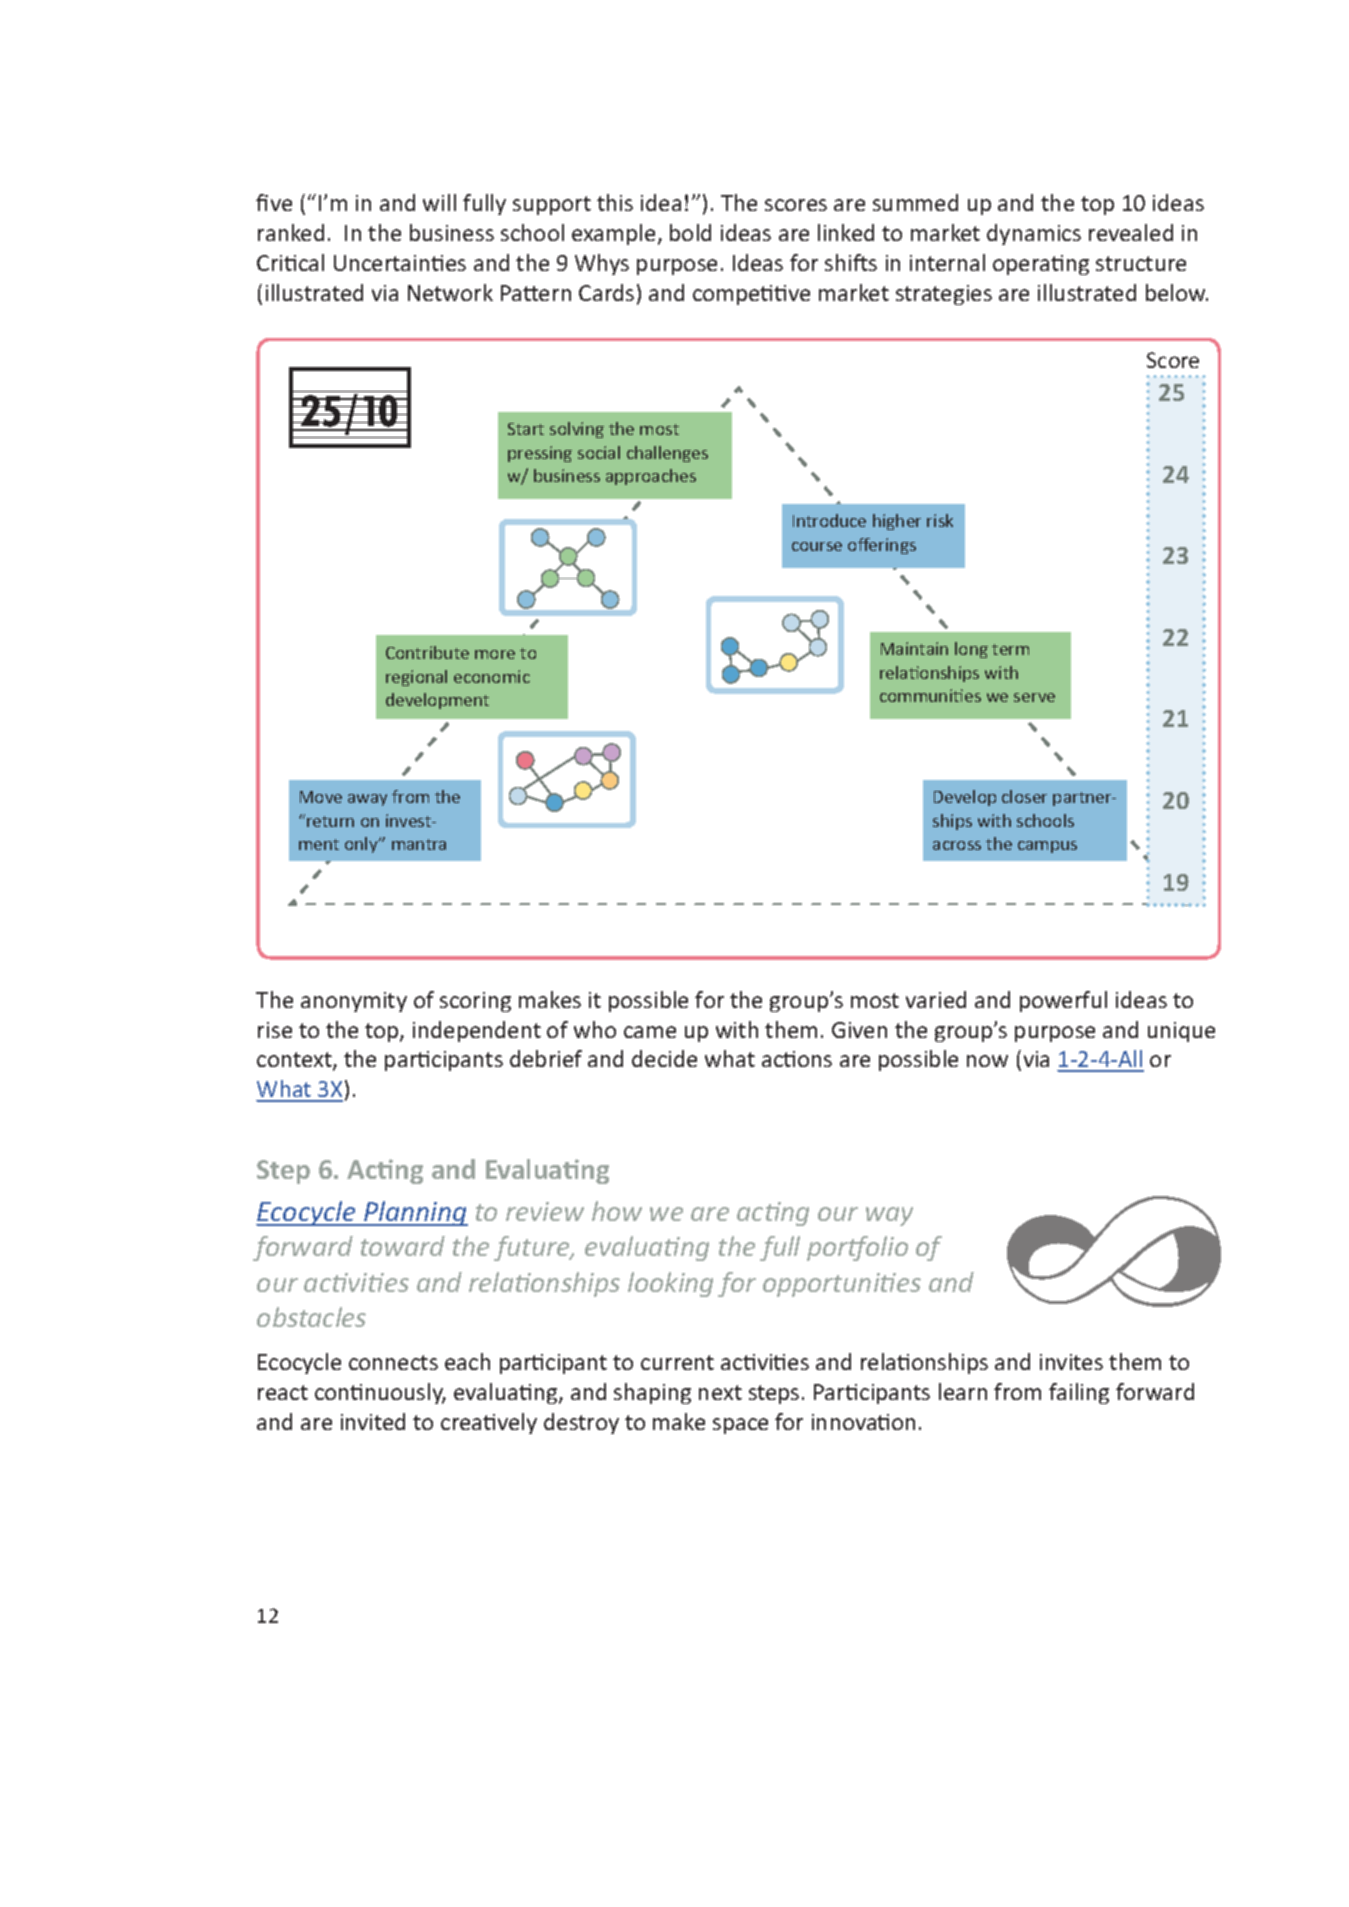  Describe the element at coordinates (720, 1392) in the screenshot. I see `next` at that location.
